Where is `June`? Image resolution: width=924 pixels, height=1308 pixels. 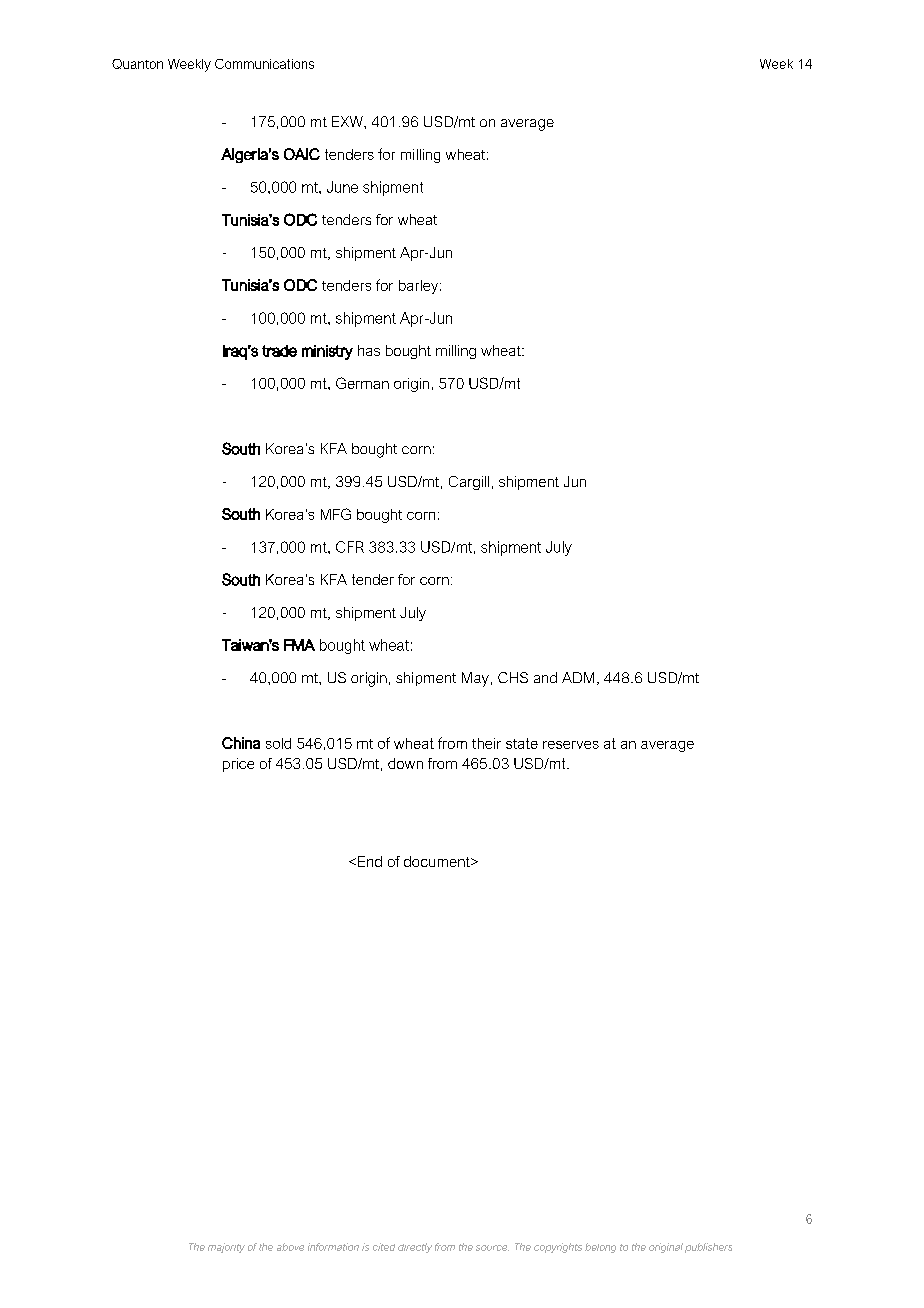
June is located at coordinates (342, 187).
